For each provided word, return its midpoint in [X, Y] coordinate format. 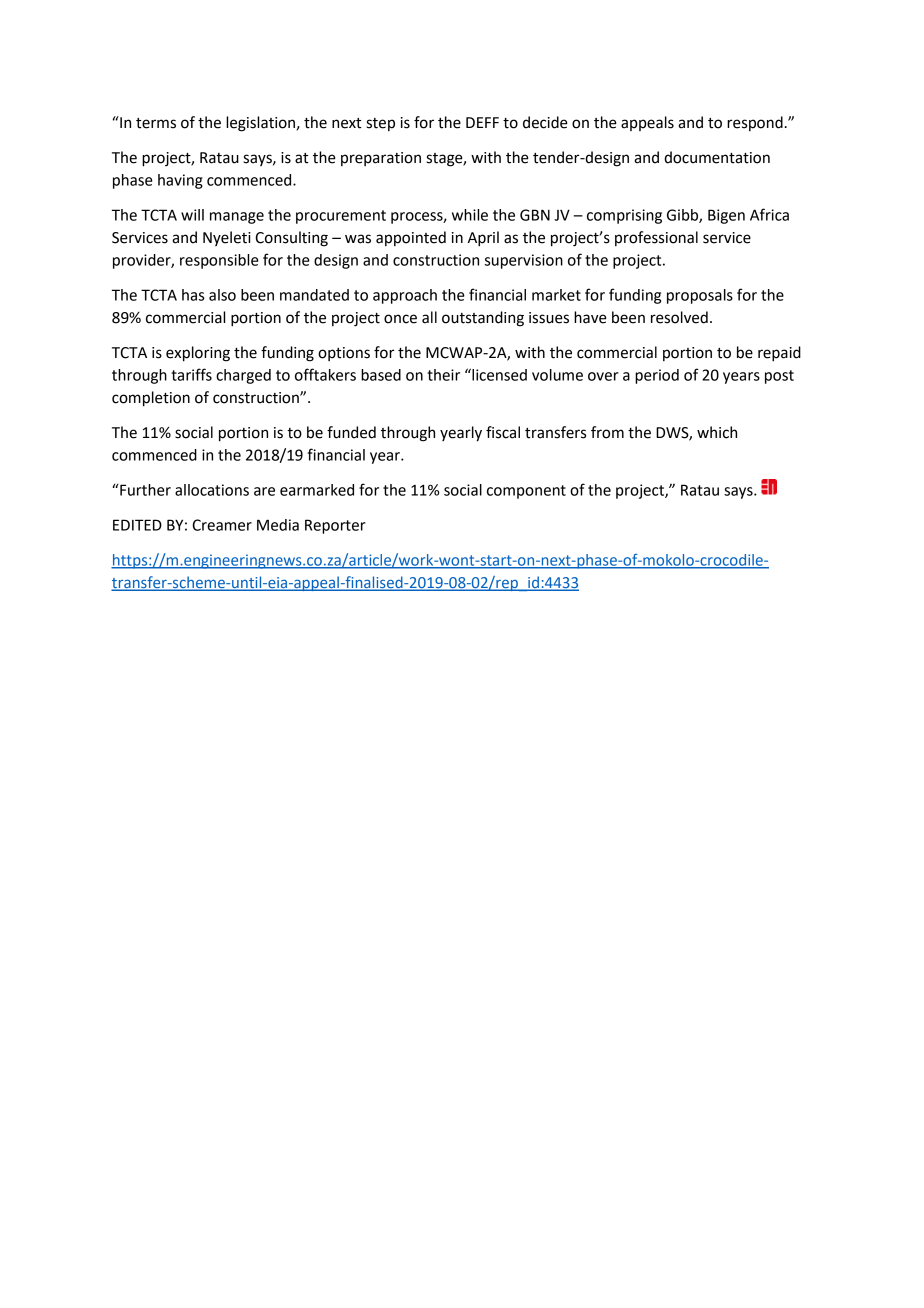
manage [237, 218]
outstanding [483, 319]
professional [656, 238]
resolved [679, 317]
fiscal [503, 432]
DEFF [482, 122]
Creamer [222, 525]
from [607, 432]
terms [156, 123]
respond [755, 123]
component [526, 492]
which [717, 432]
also [222, 295]
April [483, 239]
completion [151, 399]
